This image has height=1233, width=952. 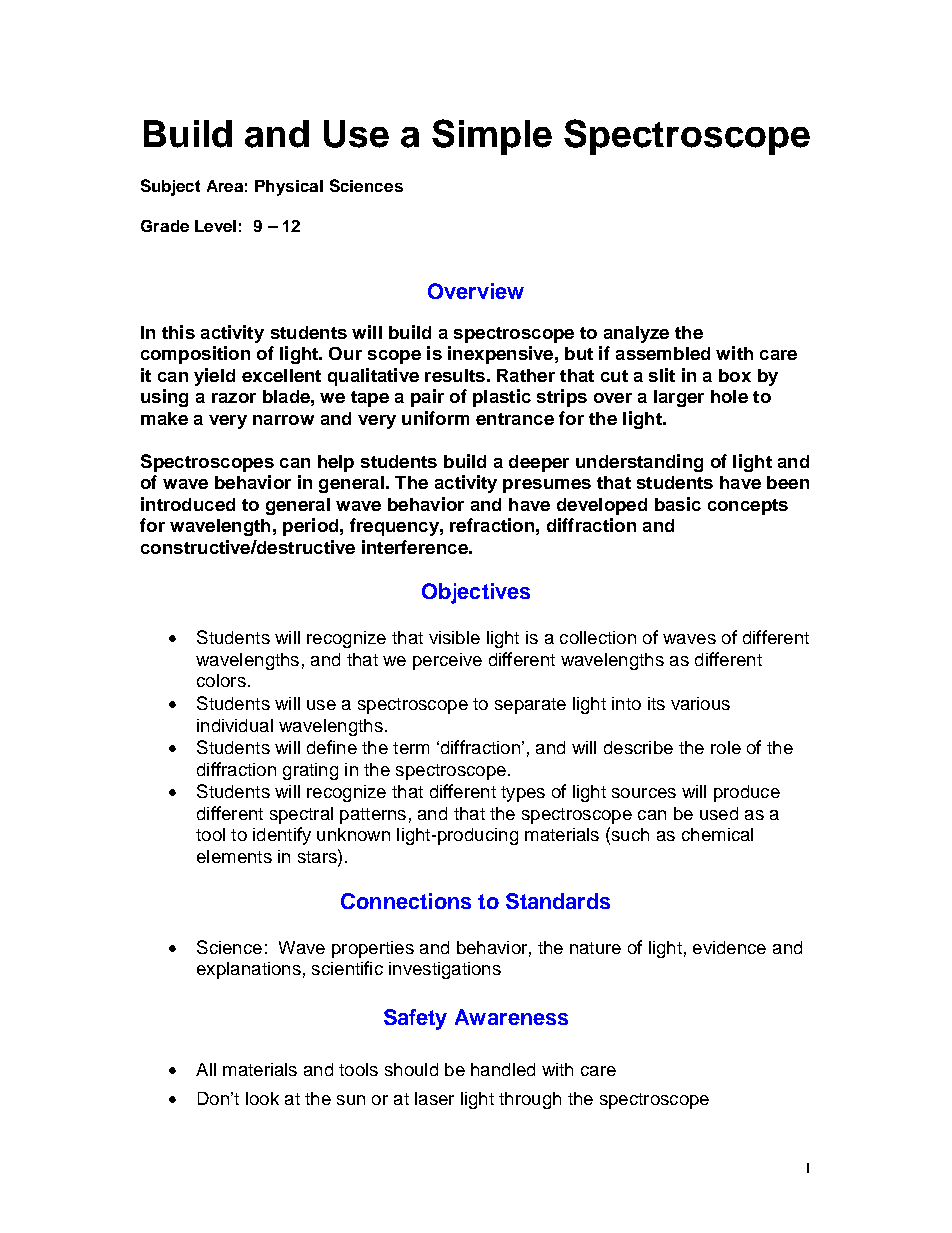 What do you see at coordinates (234, 856) in the image?
I see `elements` at bounding box center [234, 856].
